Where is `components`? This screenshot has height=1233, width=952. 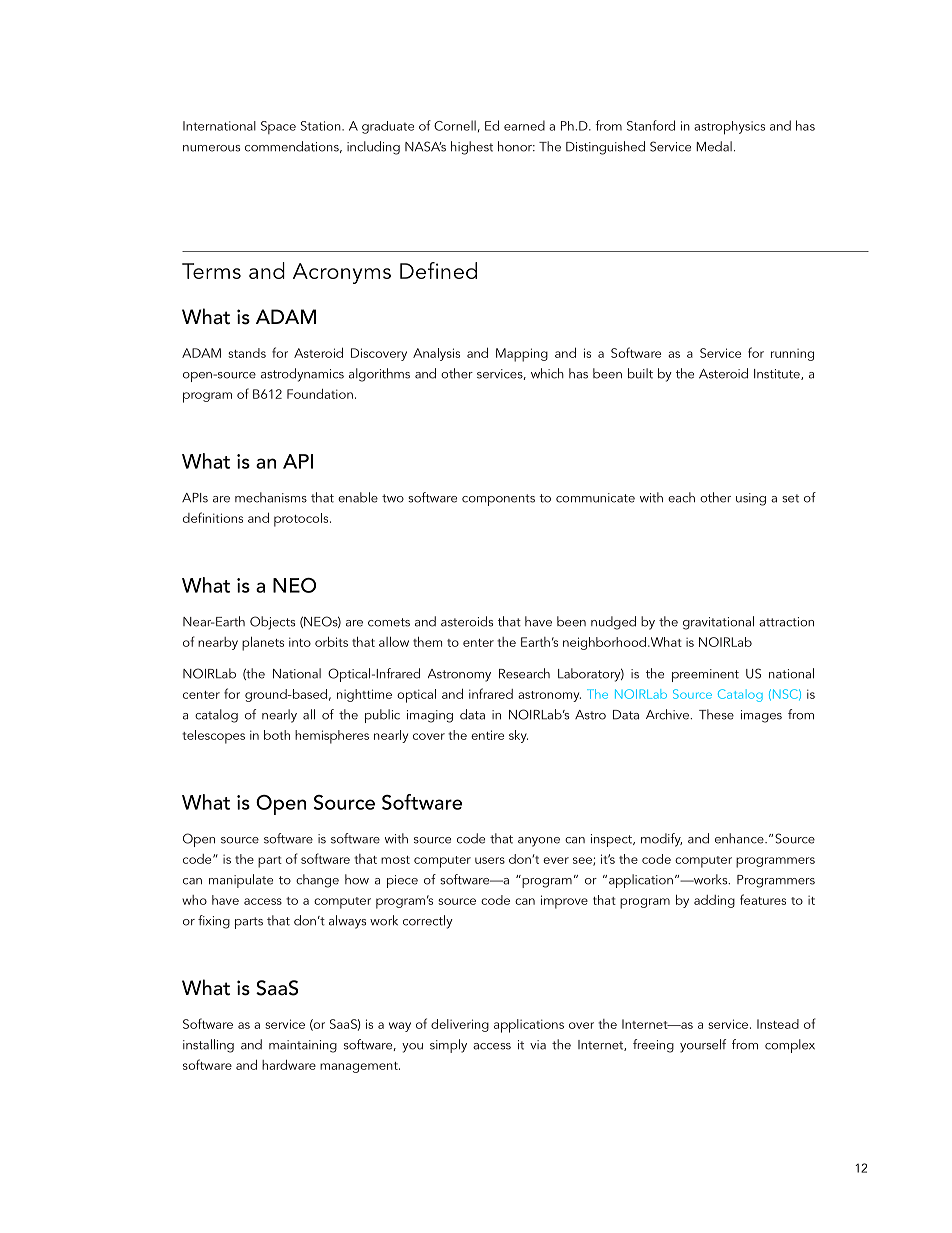 components is located at coordinates (498, 500).
